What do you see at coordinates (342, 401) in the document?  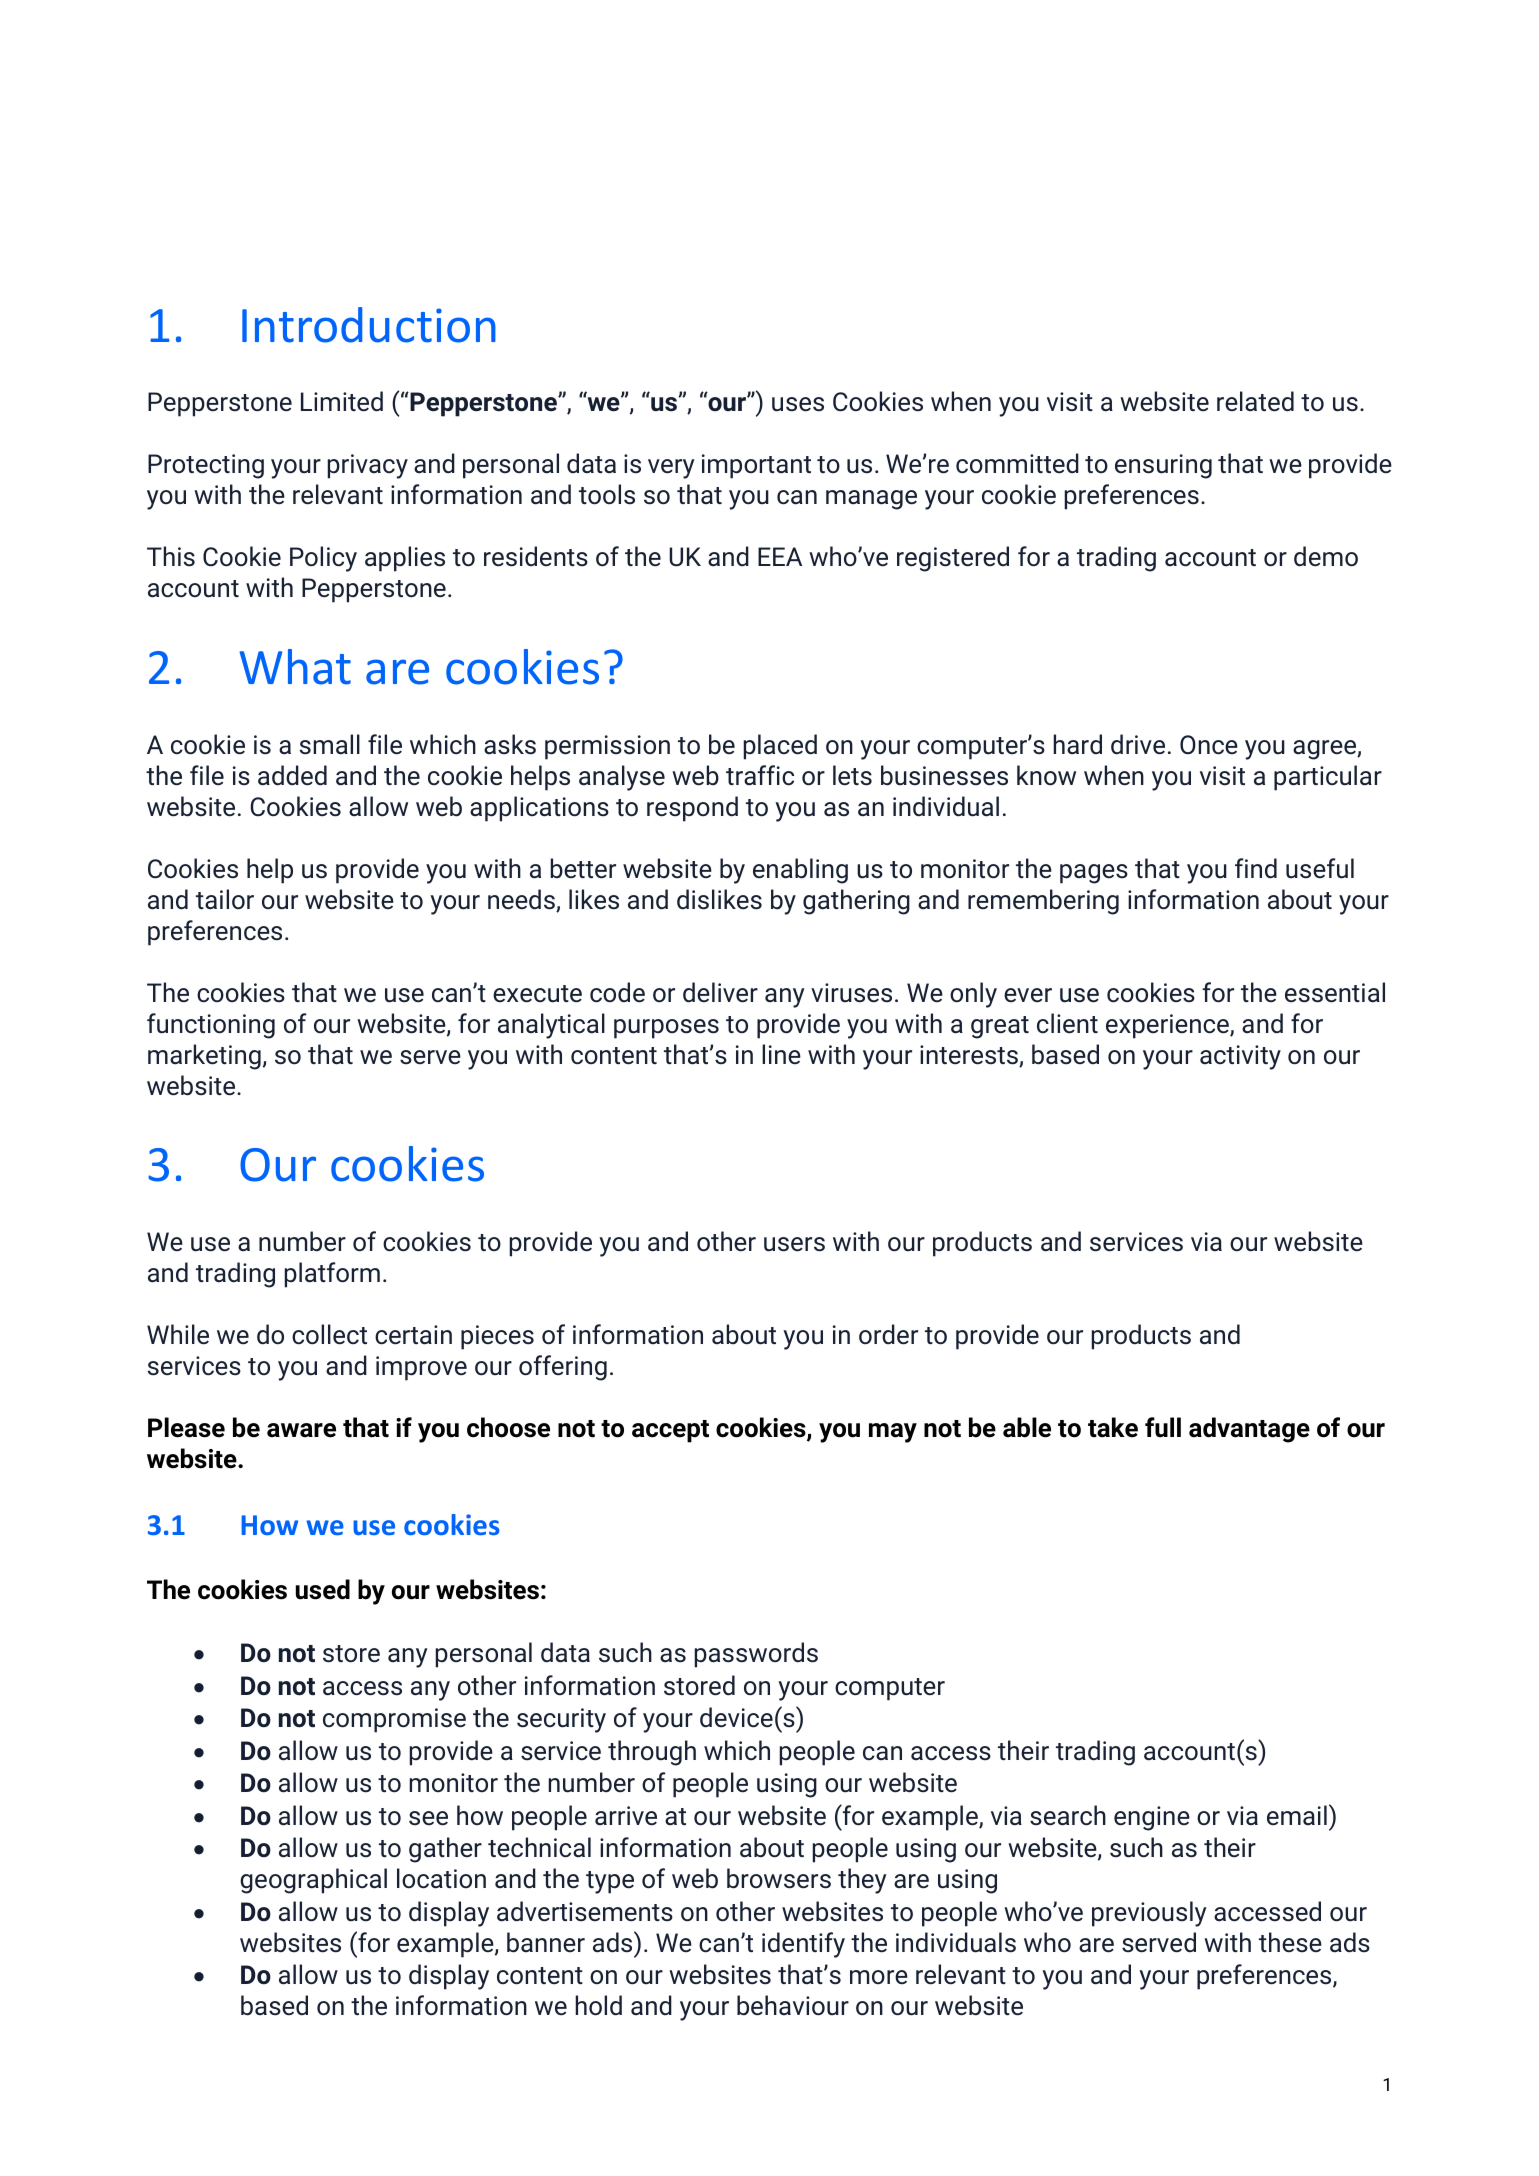 I see `Limited` at bounding box center [342, 401].
